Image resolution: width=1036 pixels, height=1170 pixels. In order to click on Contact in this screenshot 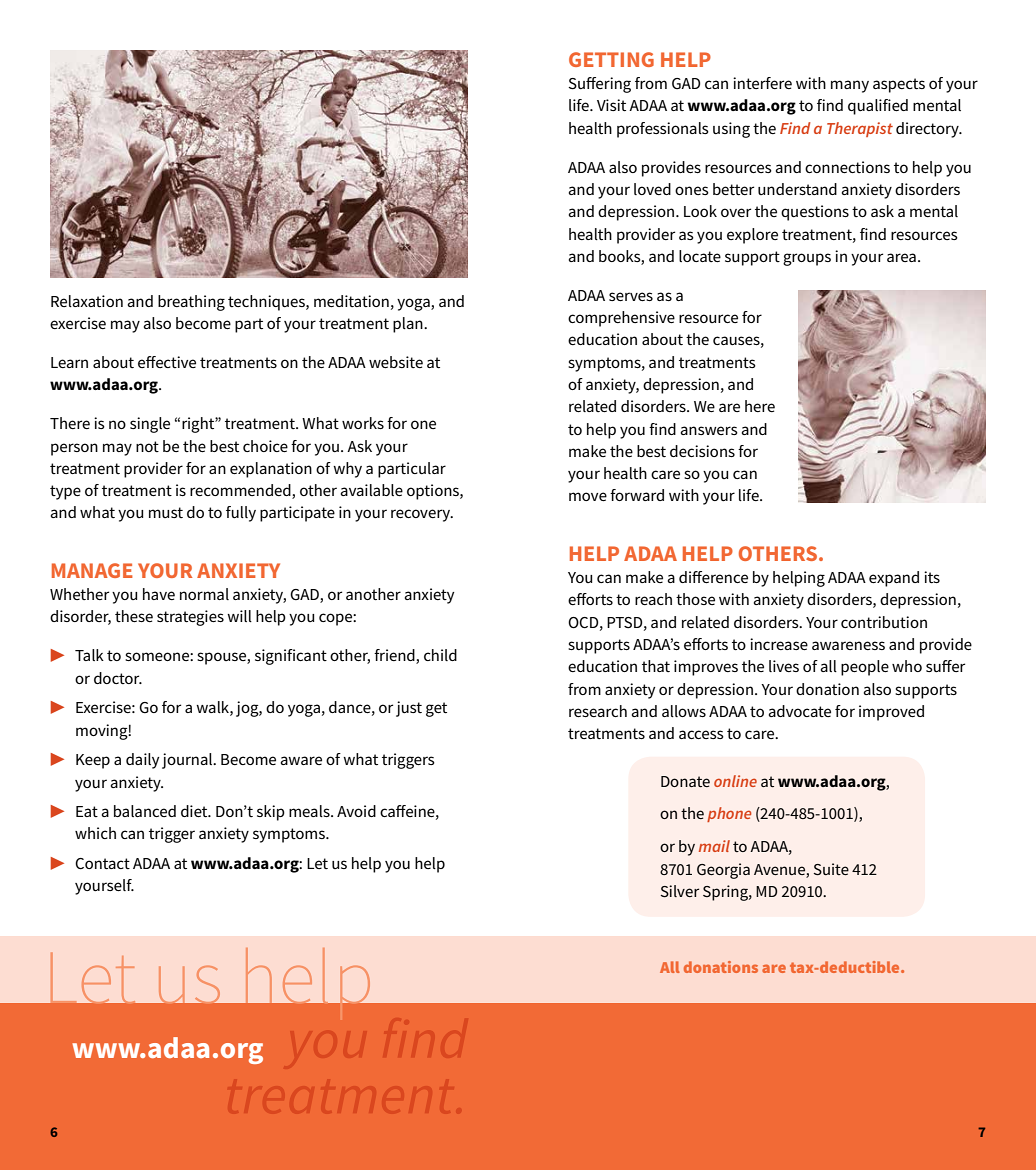, I will do `click(102, 864)`.
